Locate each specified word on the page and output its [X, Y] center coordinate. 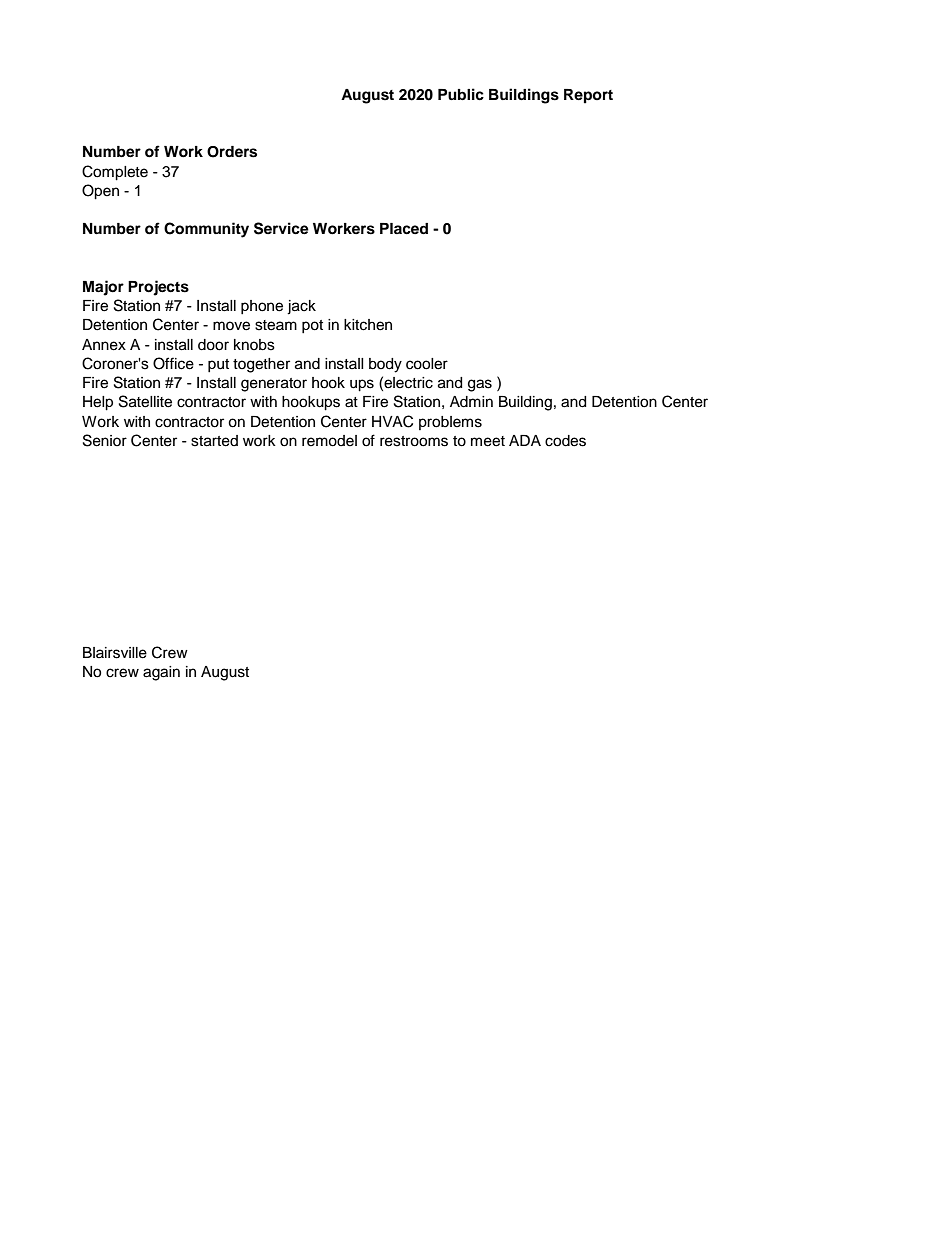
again [161, 673]
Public [461, 94]
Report [588, 96]
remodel [329, 441]
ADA [525, 440]
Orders [232, 152]
